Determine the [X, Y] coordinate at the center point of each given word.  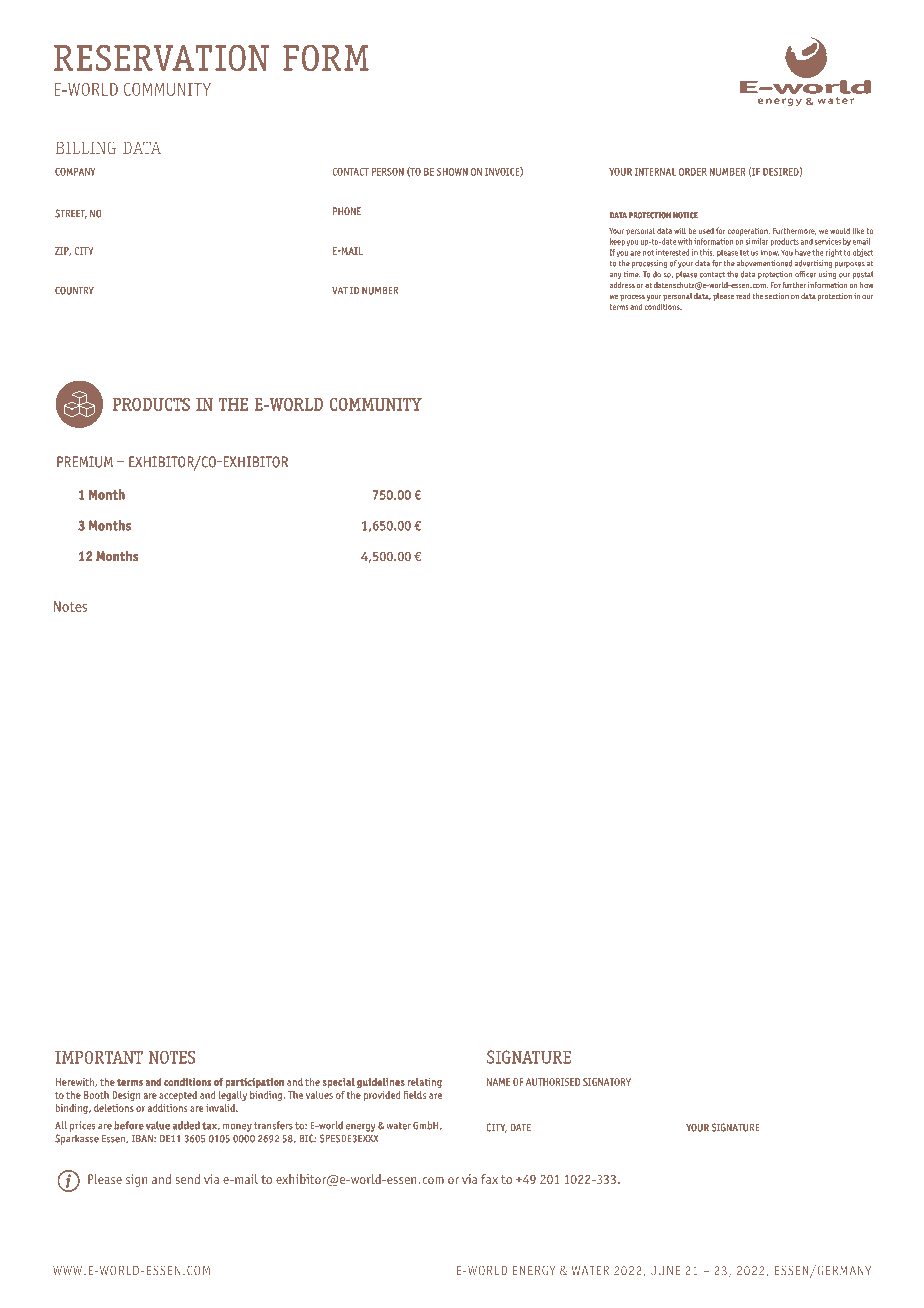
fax [489, 1179]
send [187, 1179]
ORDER [693, 172]
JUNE [665, 1270]
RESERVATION [161, 58]
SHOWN [452, 172]
